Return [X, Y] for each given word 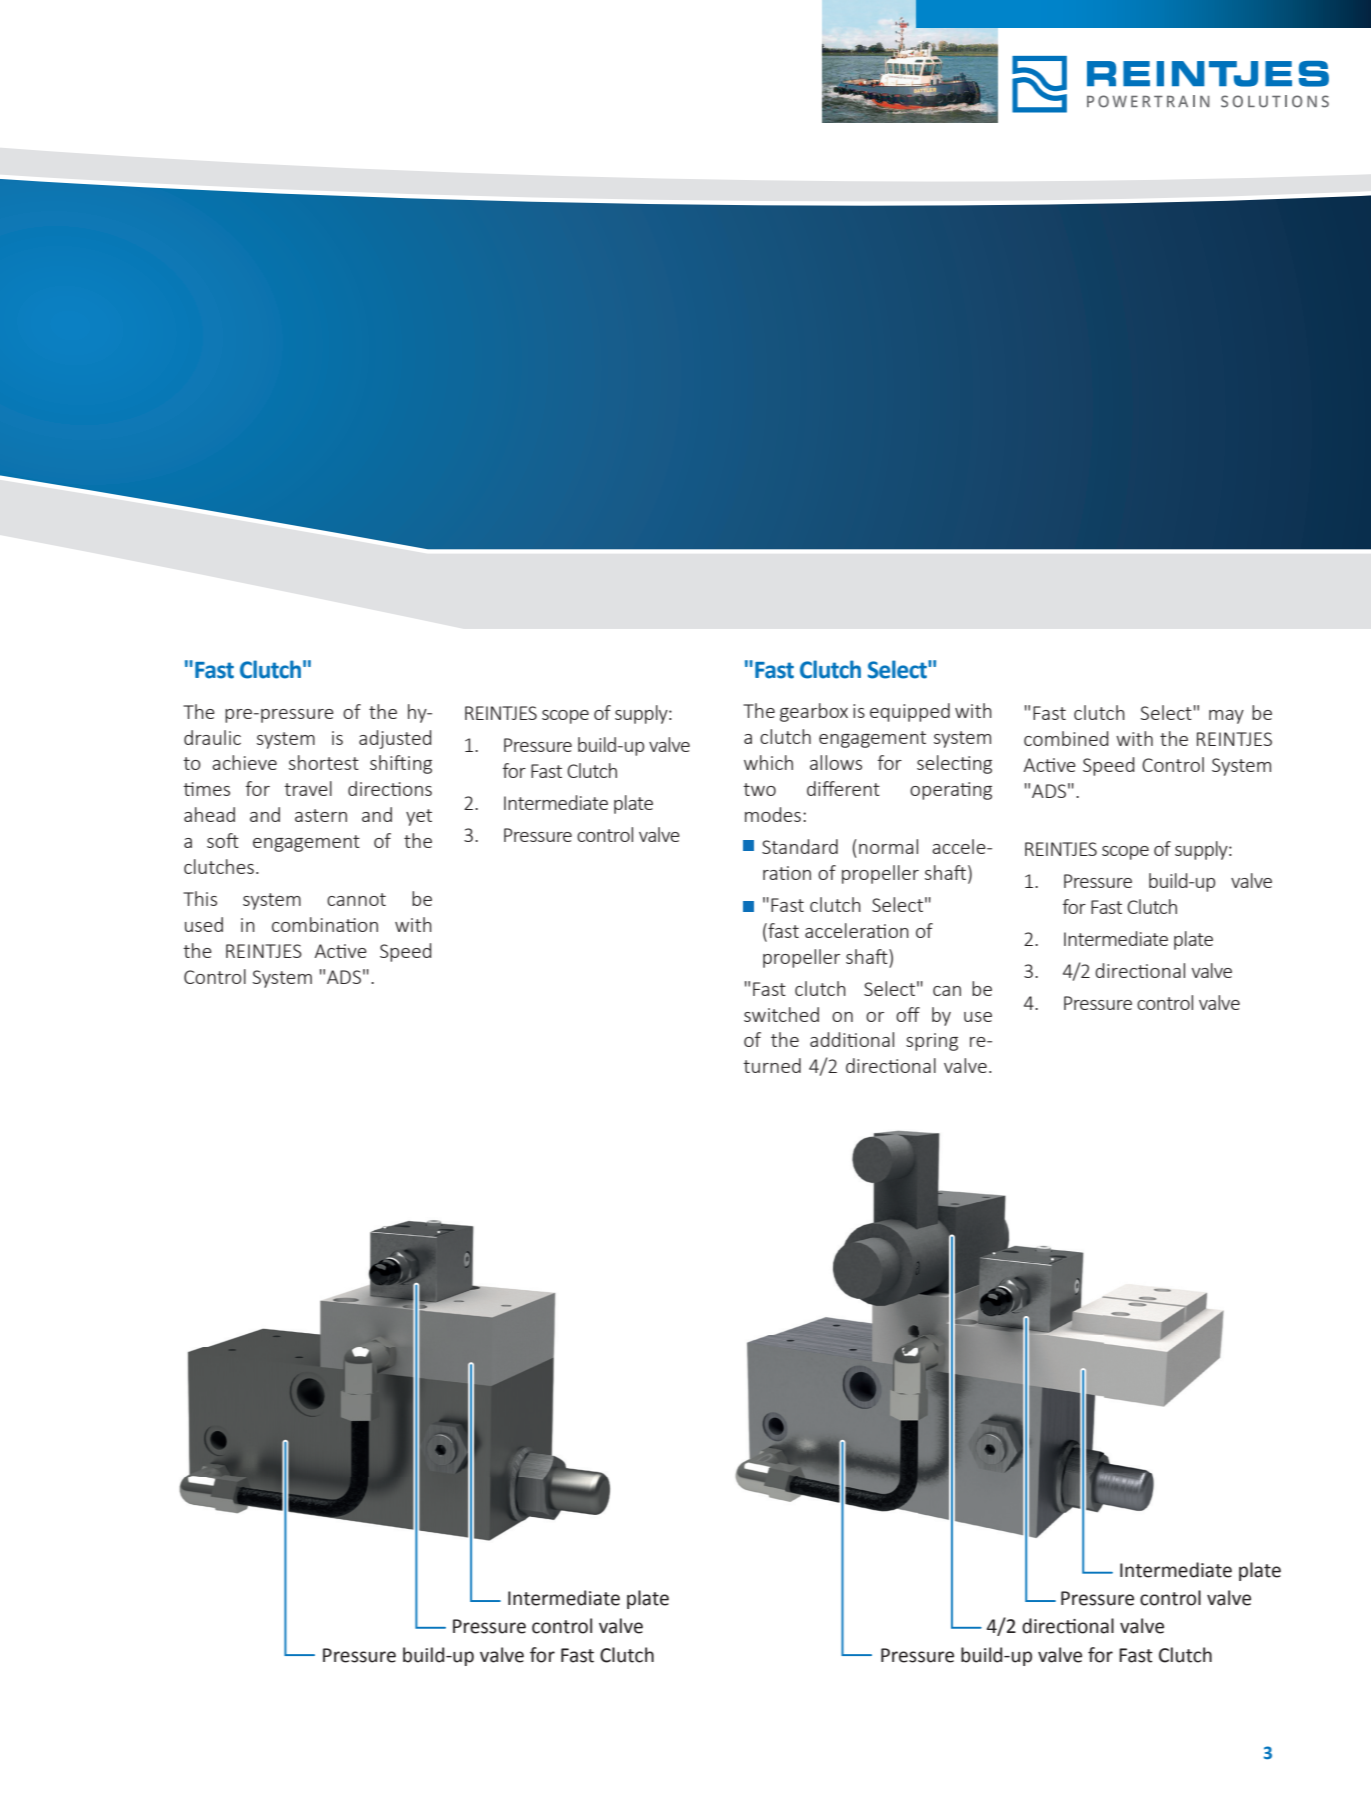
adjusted [395, 739]
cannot [356, 899]
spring [932, 1042]
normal [888, 846]
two [759, 789]
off [908, 1014]
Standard [800, 846]
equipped [910, 712]
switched [781, 1014]
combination [325, 924]
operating [951, 791]
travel [308, 788]
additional [852, 1039]
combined [1066, 738]
